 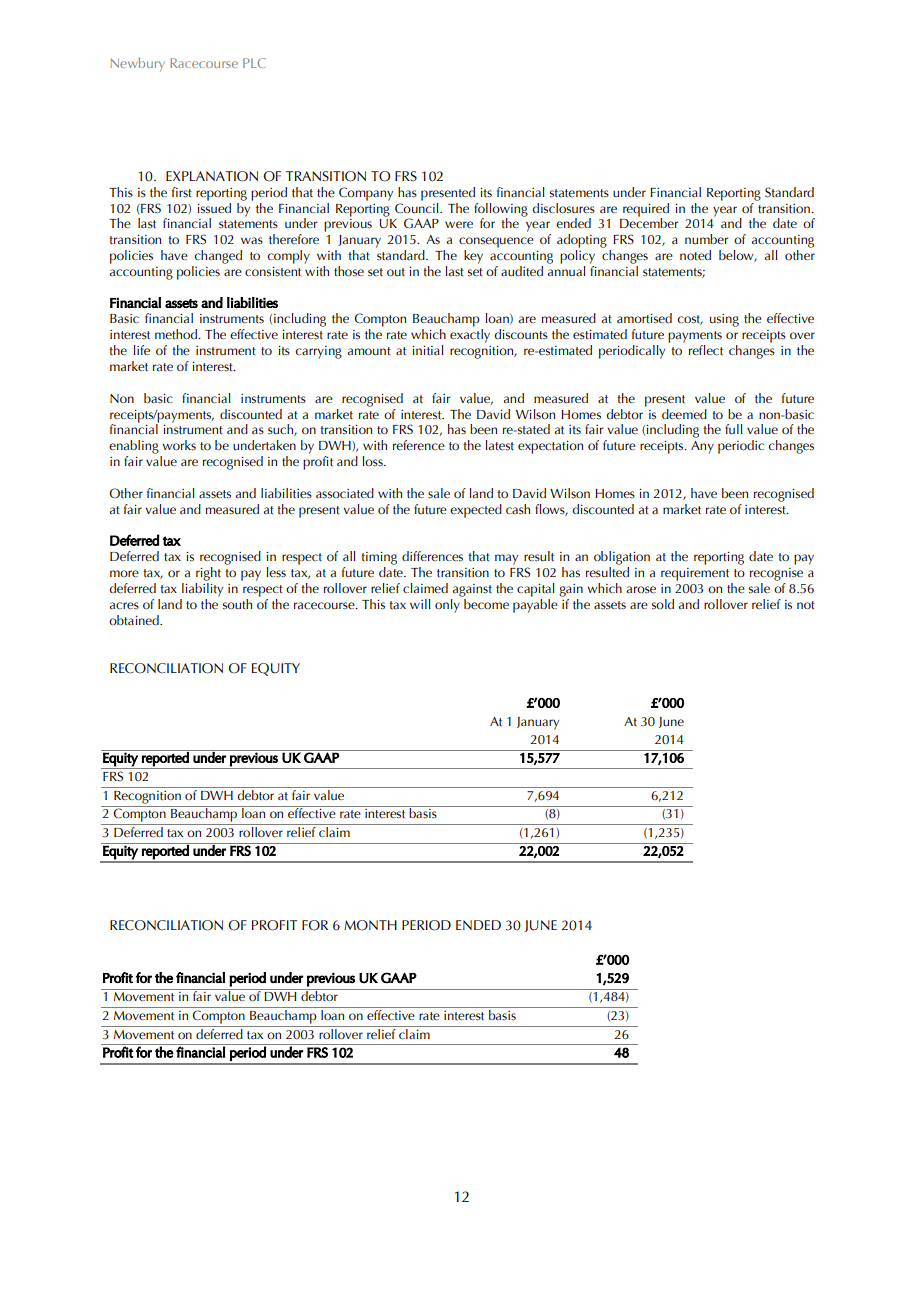 I want to click on MONTH, so click(x=370, y=925).
